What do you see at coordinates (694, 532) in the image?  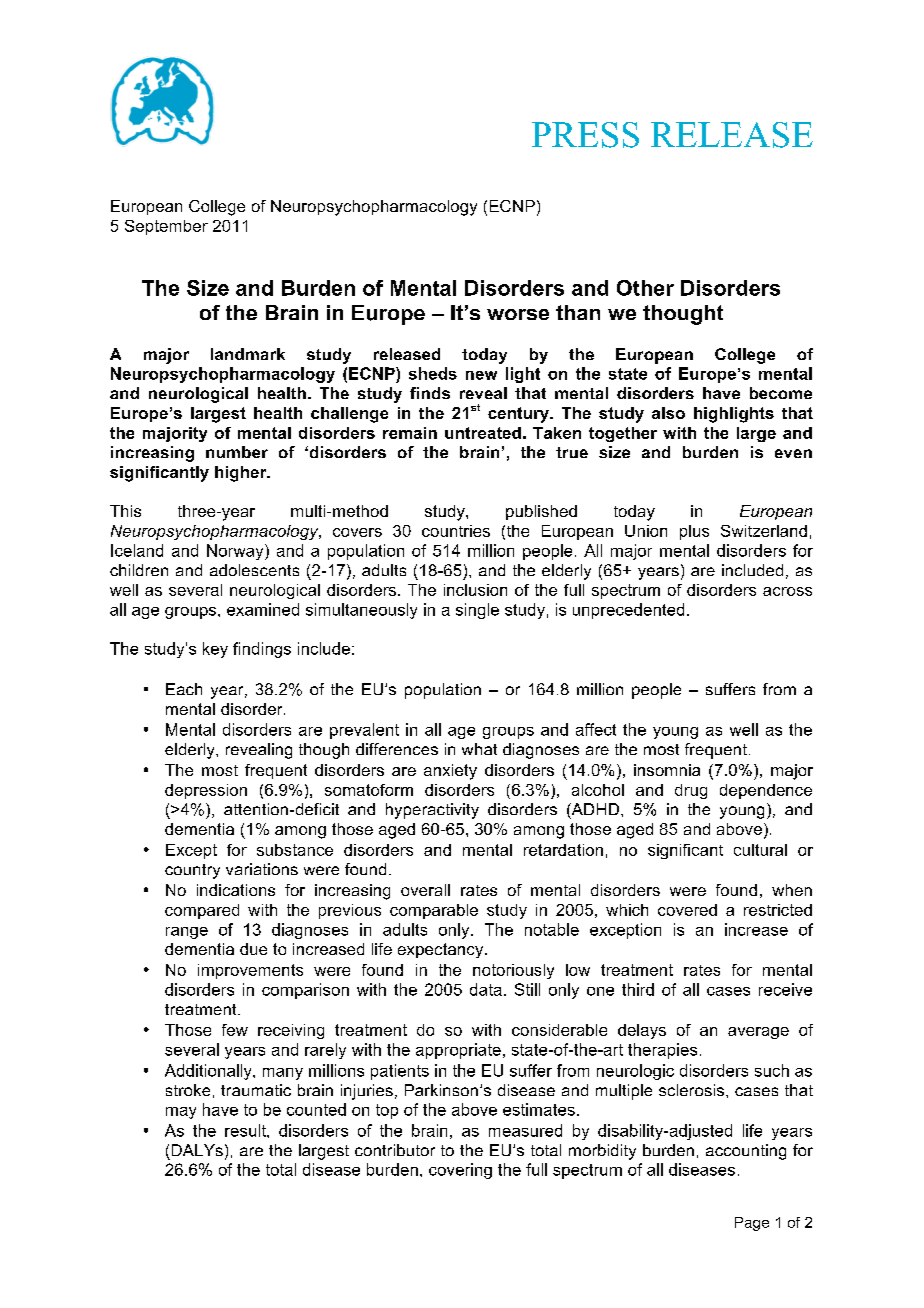 I see `plus` at bounding box center [694, 532].
